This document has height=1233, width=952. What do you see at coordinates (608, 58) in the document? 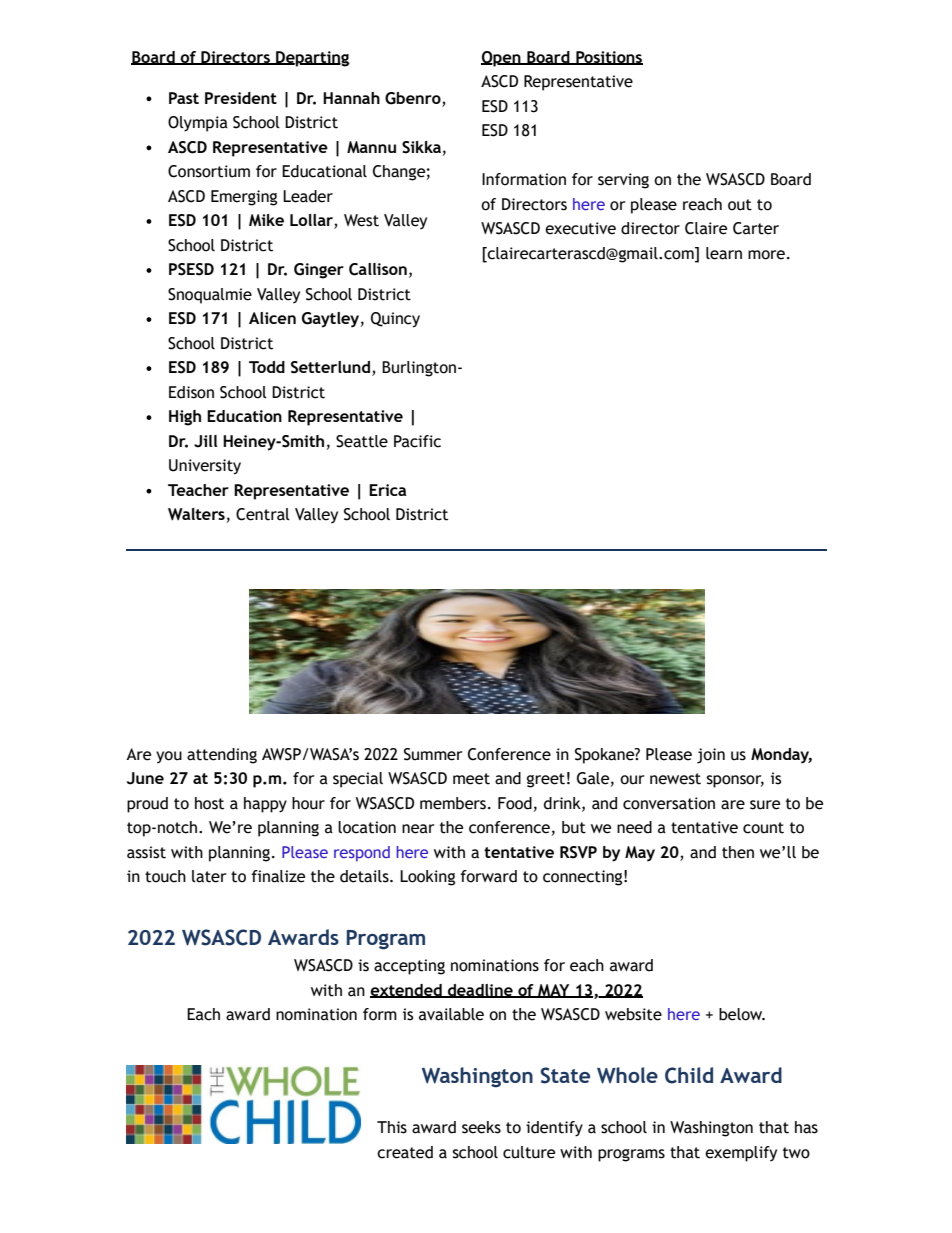
I see `Positions` at bounding box center [608, 58].
